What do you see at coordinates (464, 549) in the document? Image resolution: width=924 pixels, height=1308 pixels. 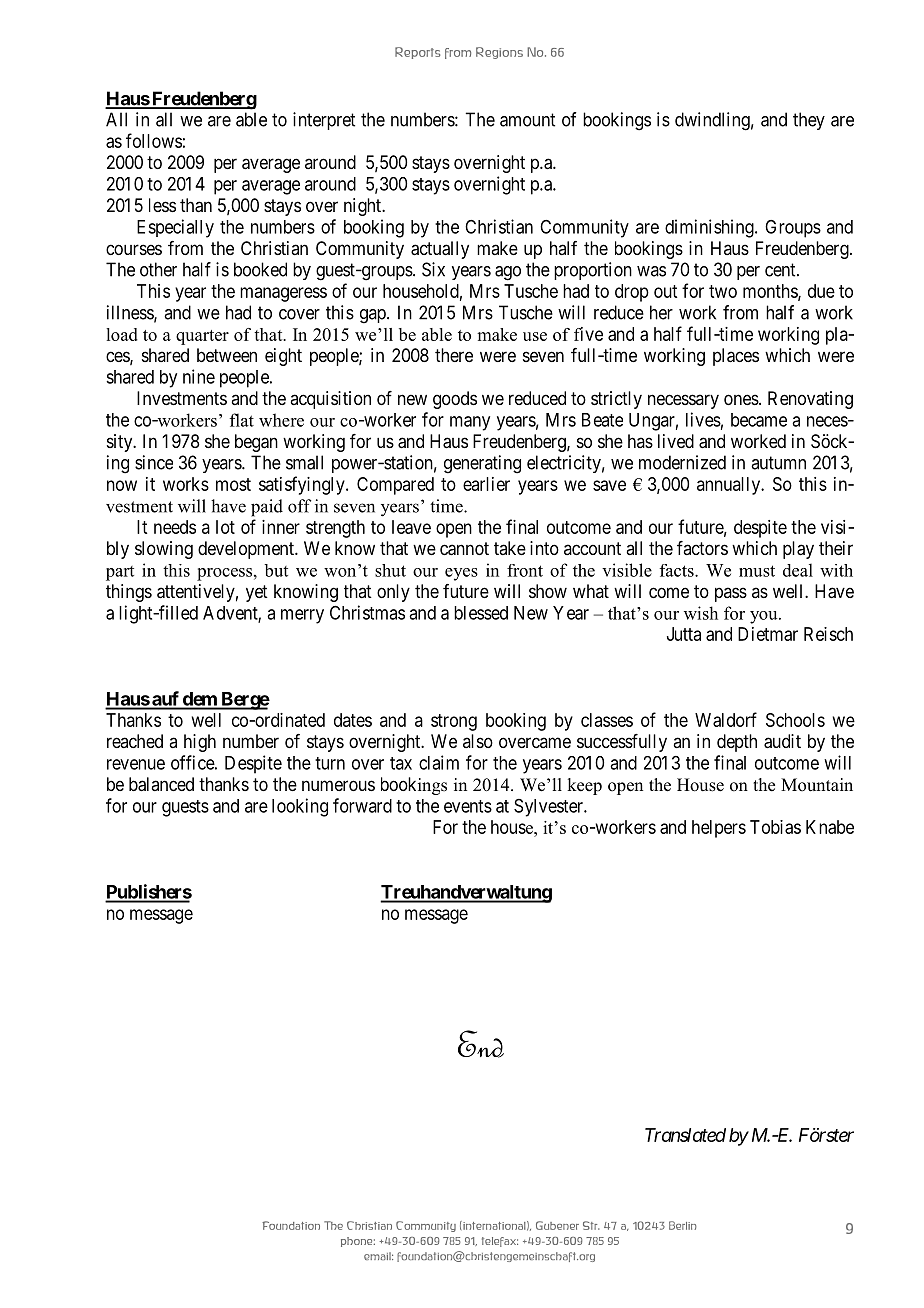 I see `cannot` at bounding box center [464, 549].
